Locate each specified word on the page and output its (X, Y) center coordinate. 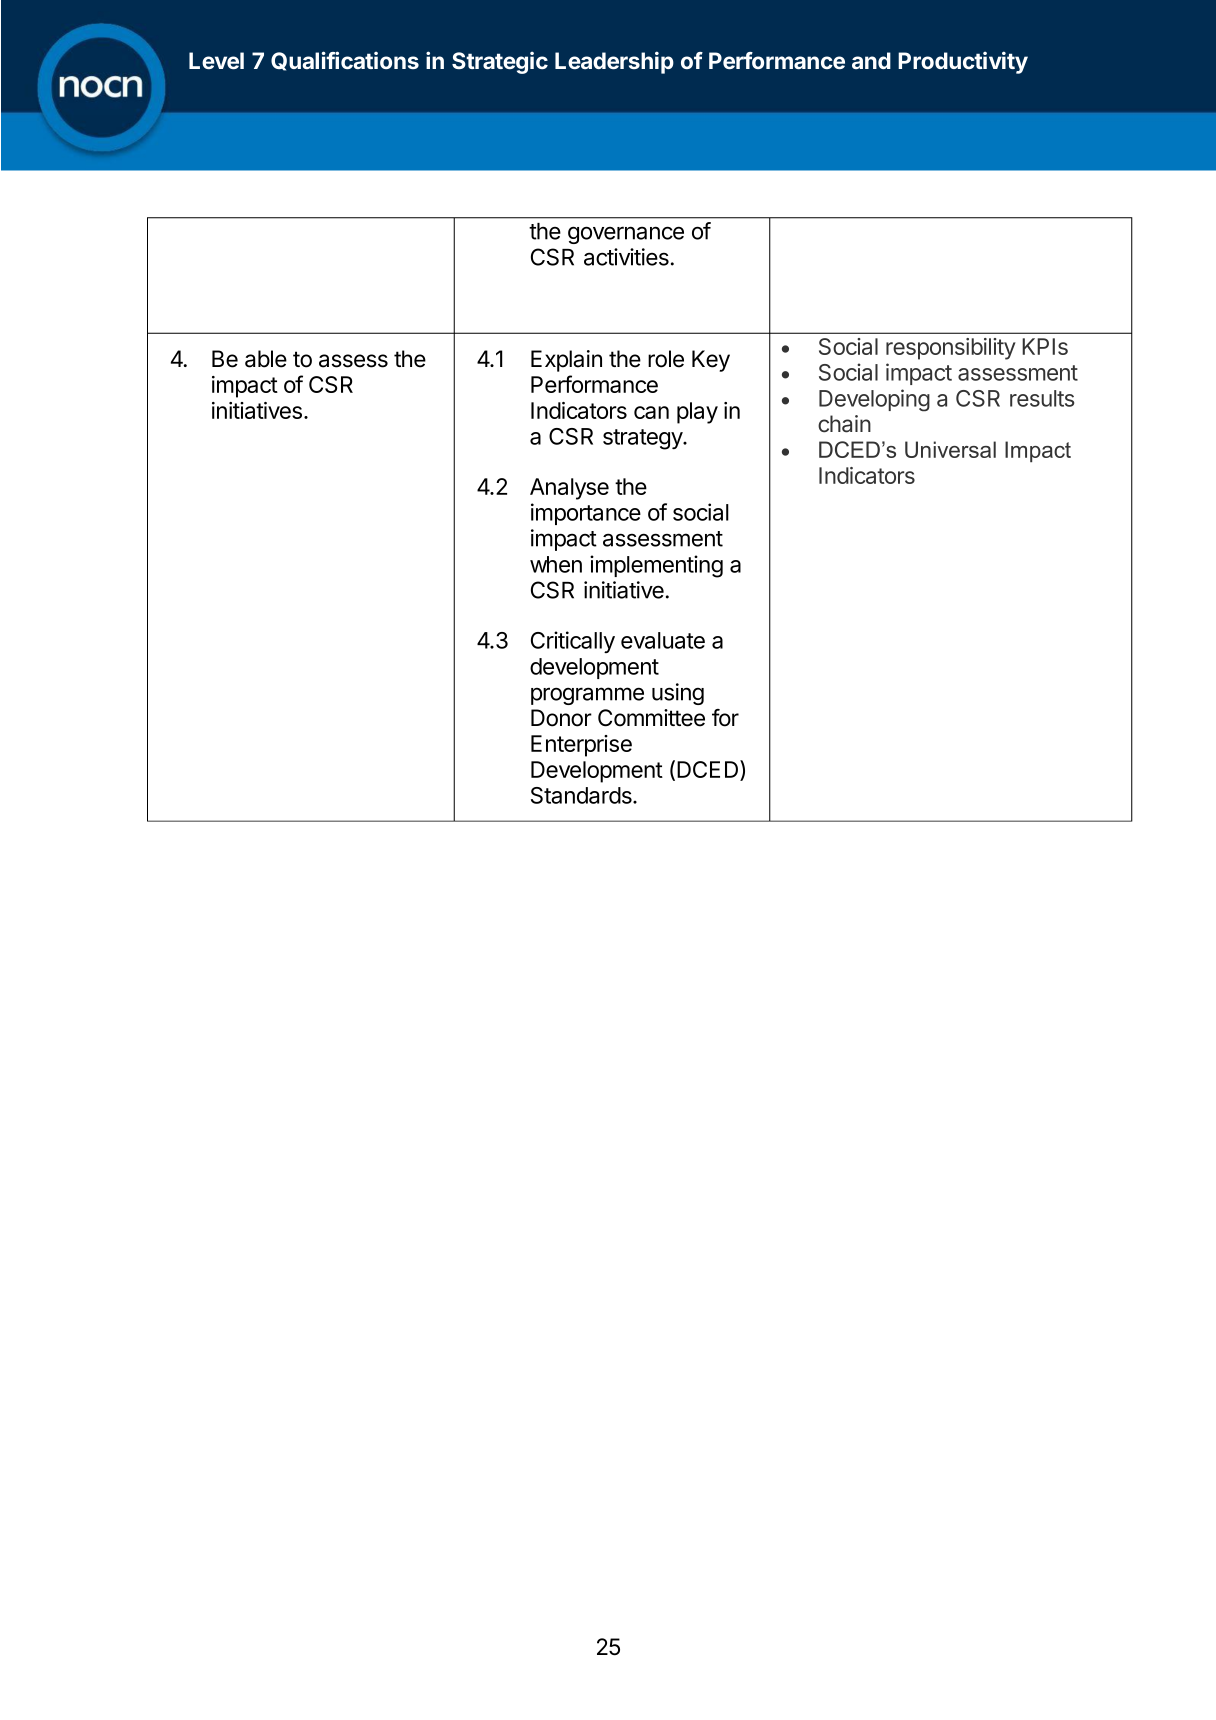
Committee (651, 718)
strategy (643, 439)
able (266, 359)
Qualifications (345, 61)
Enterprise (581, 746)
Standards (582, 795)
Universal (950, 449)
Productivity (963, 62)
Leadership (614, 62)
